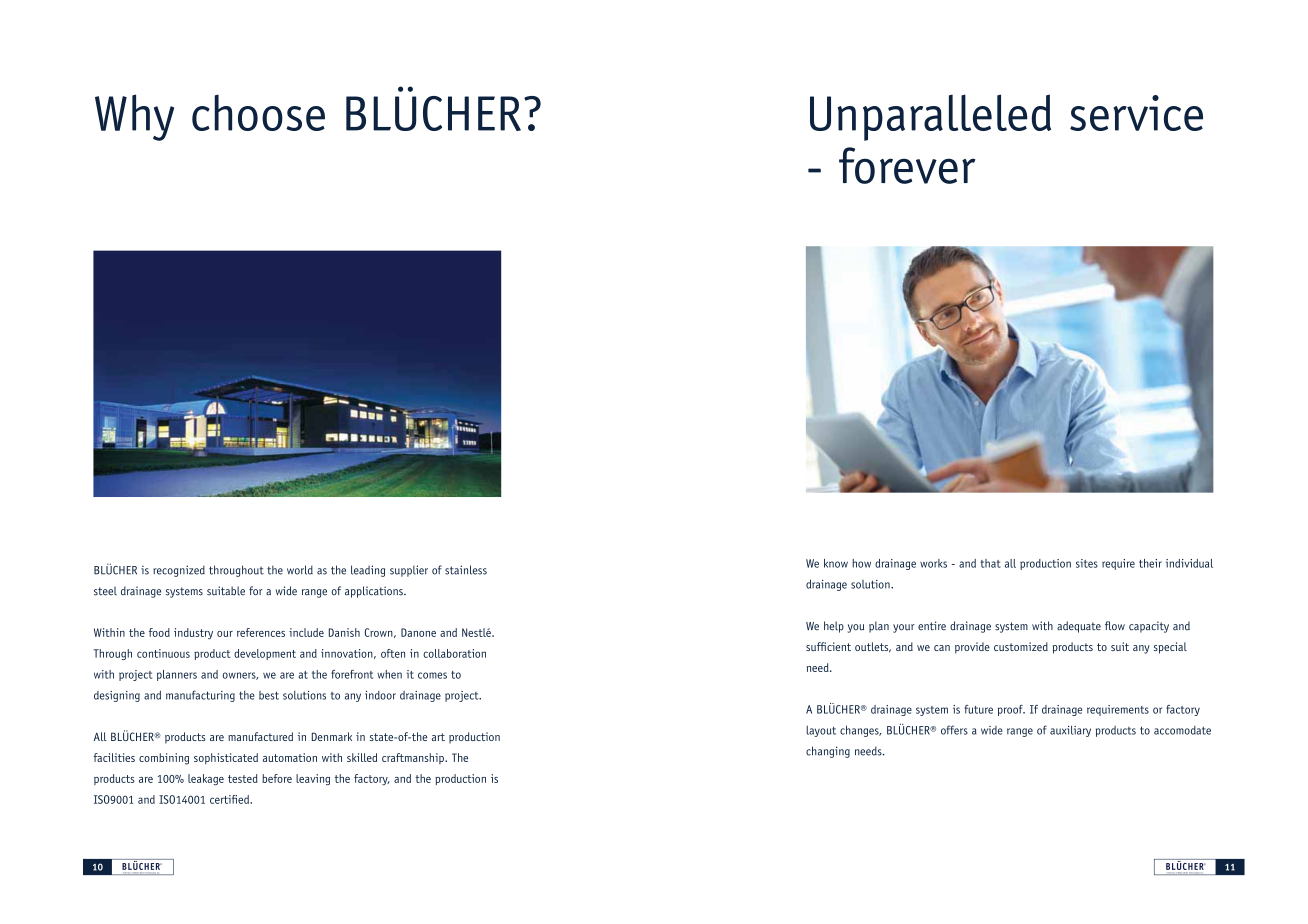 The height and width of the screenshot is (924, 1308). Describe the element at coordinates (990, 563) in the screenshot. I see `that` at that location.
